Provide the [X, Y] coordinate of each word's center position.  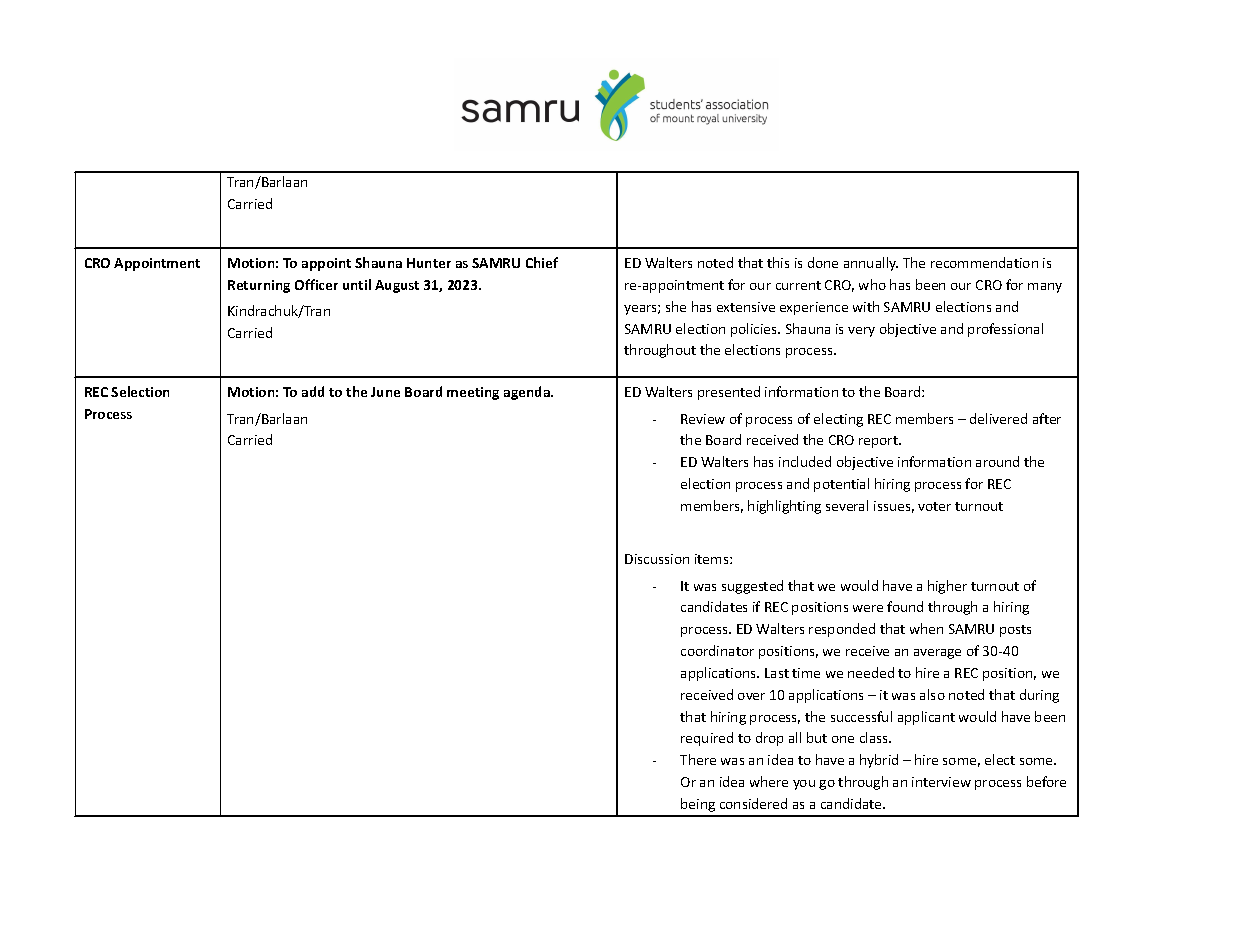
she [676, 306]
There [698, 759]
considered [753, 803]
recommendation [984, 262]
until [357, 284]
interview [941, 782]
